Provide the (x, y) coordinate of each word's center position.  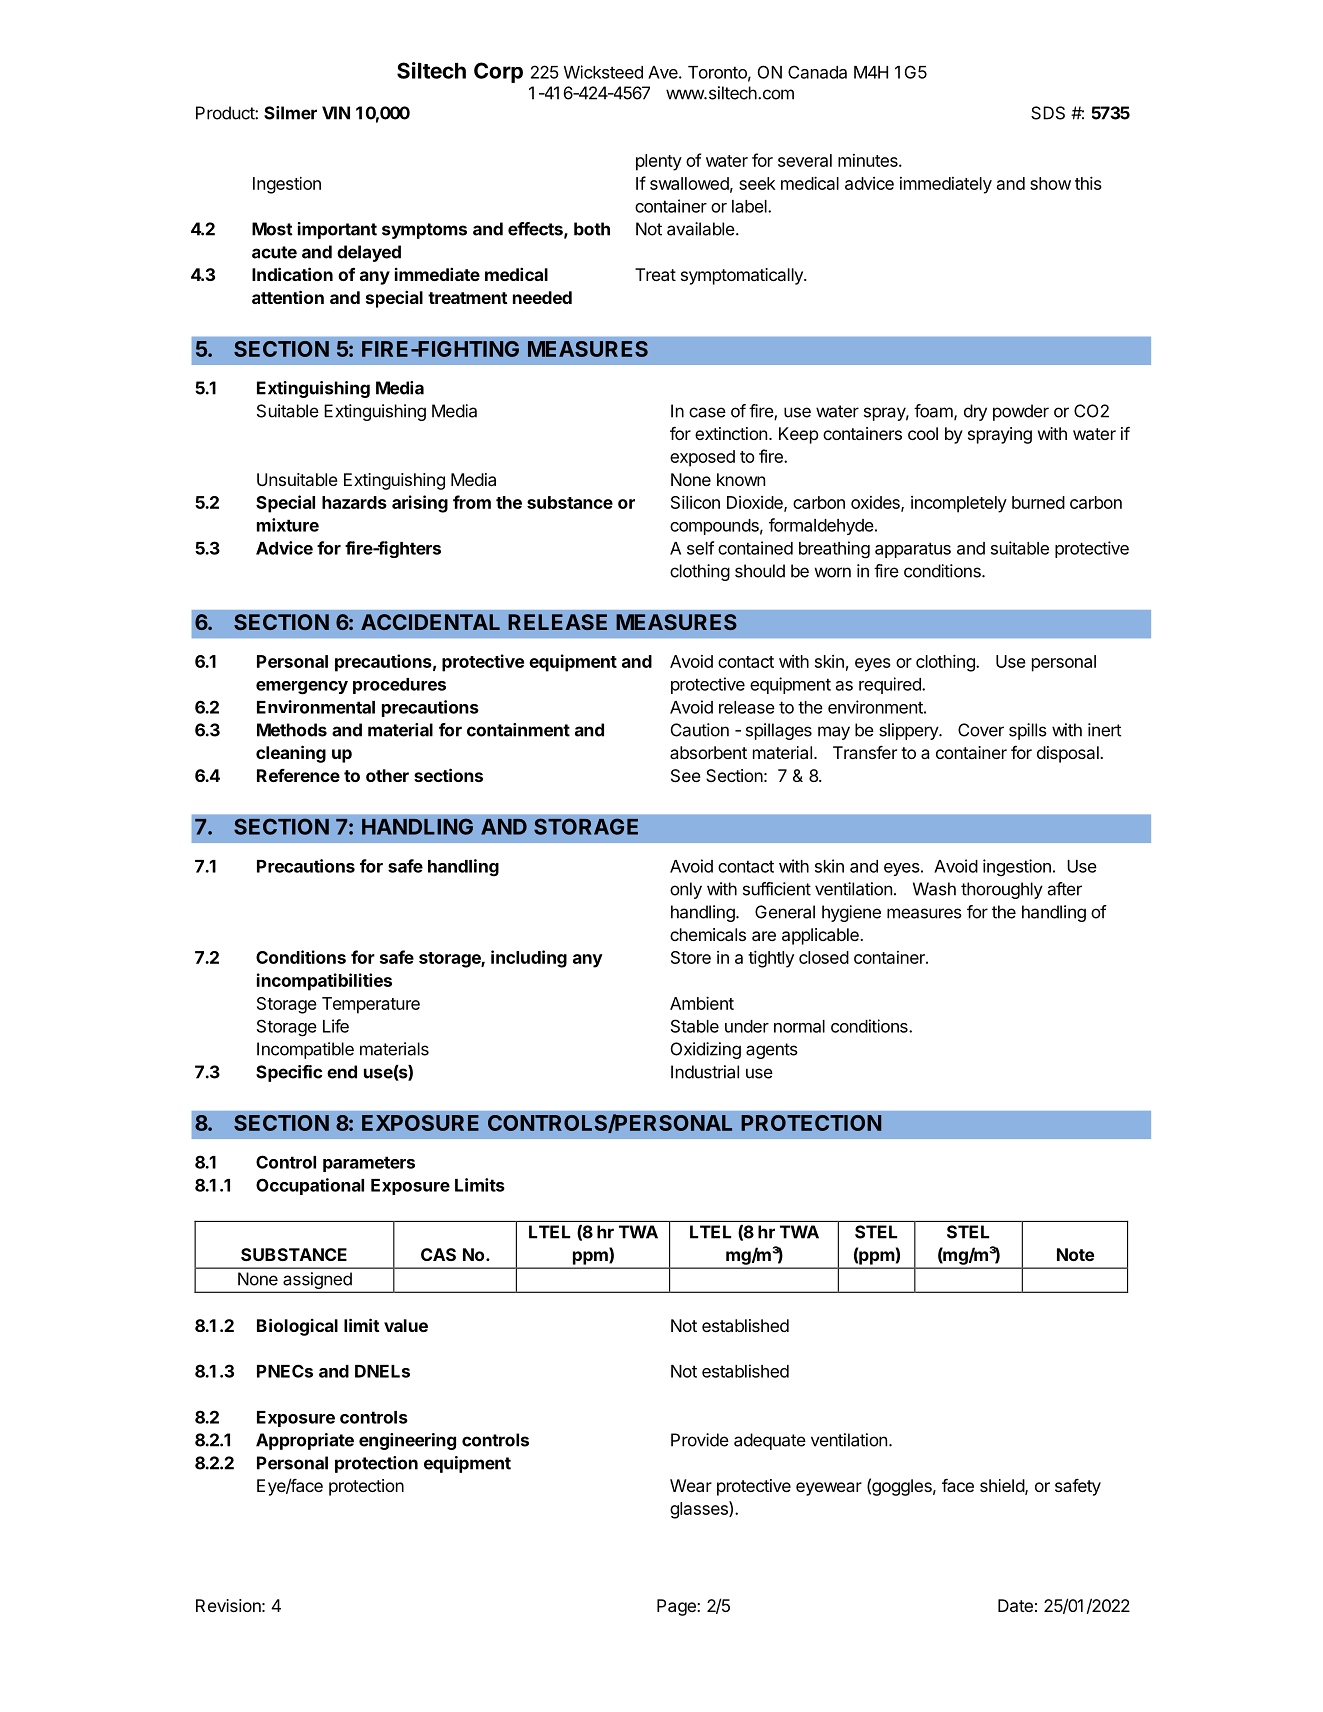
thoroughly (1002, 890)
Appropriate (305, 1441)
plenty (659, 162)
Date (1015, 1605)
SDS (1048, 113)
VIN (336, 113)
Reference (298, 775)
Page (677, 1607)
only (686, 890)
